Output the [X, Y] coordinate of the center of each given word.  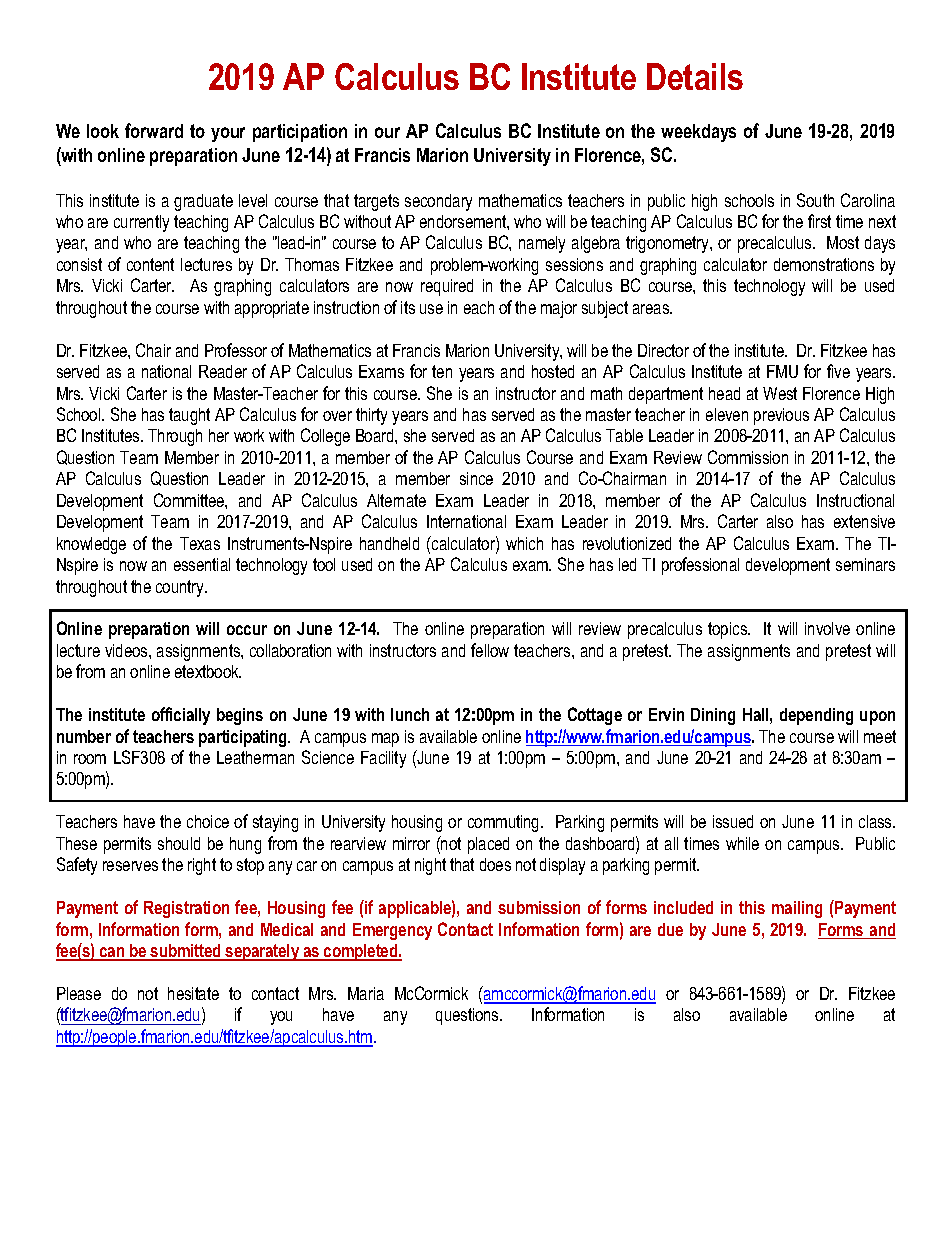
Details [695, 76]
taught [189, 416]
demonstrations [824, 264]
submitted [186, 952]
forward [154, 130]
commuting [505, 823]
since [476, 478]
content [150, 264]
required [447, 287]
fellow [490, 650]
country [181, 588]
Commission [748, 457]
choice [208, 821]
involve [827, 628]
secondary [438, 202]
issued [733, 821]
